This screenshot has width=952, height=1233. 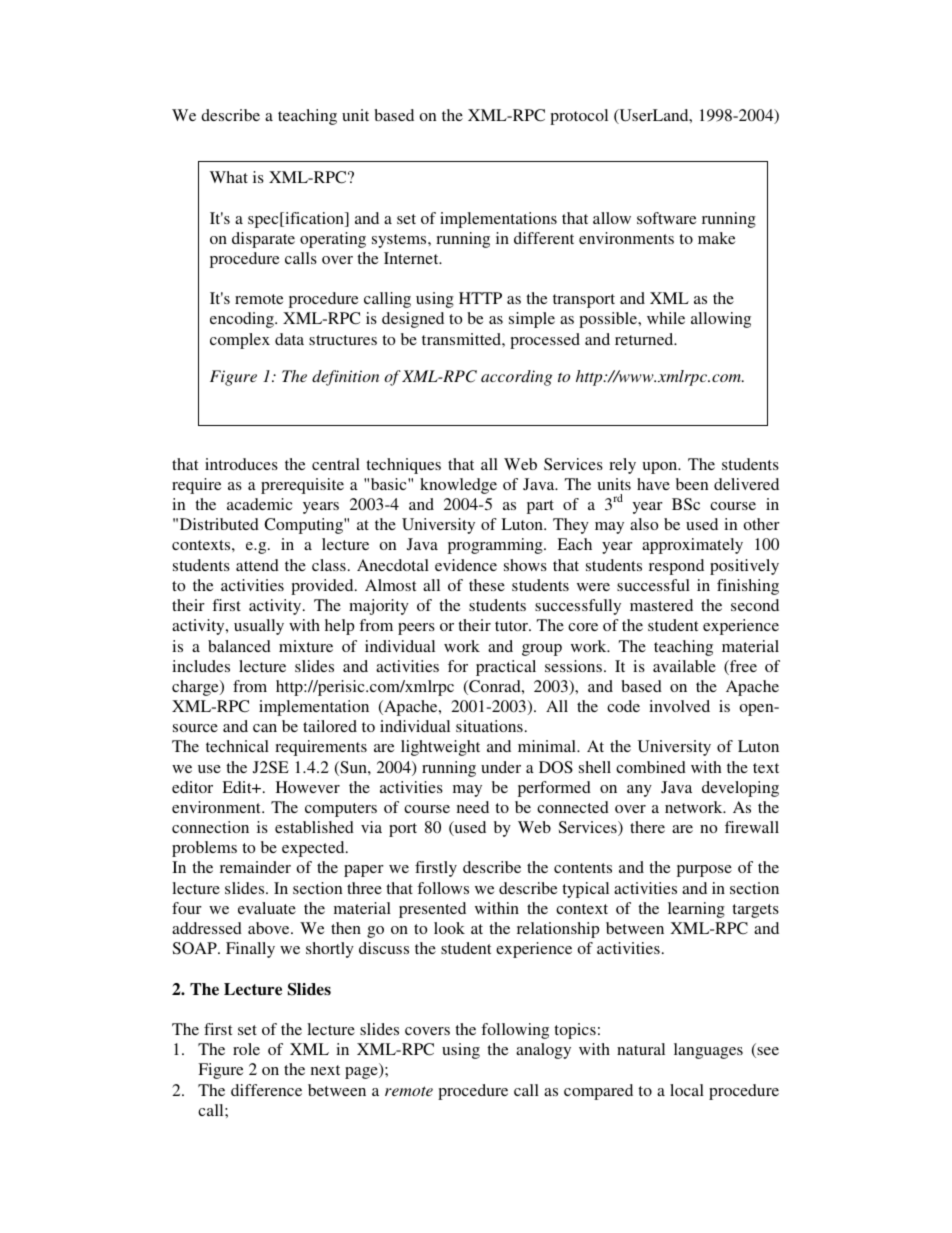 I want to click on following, so click(x=515, y=1031).
